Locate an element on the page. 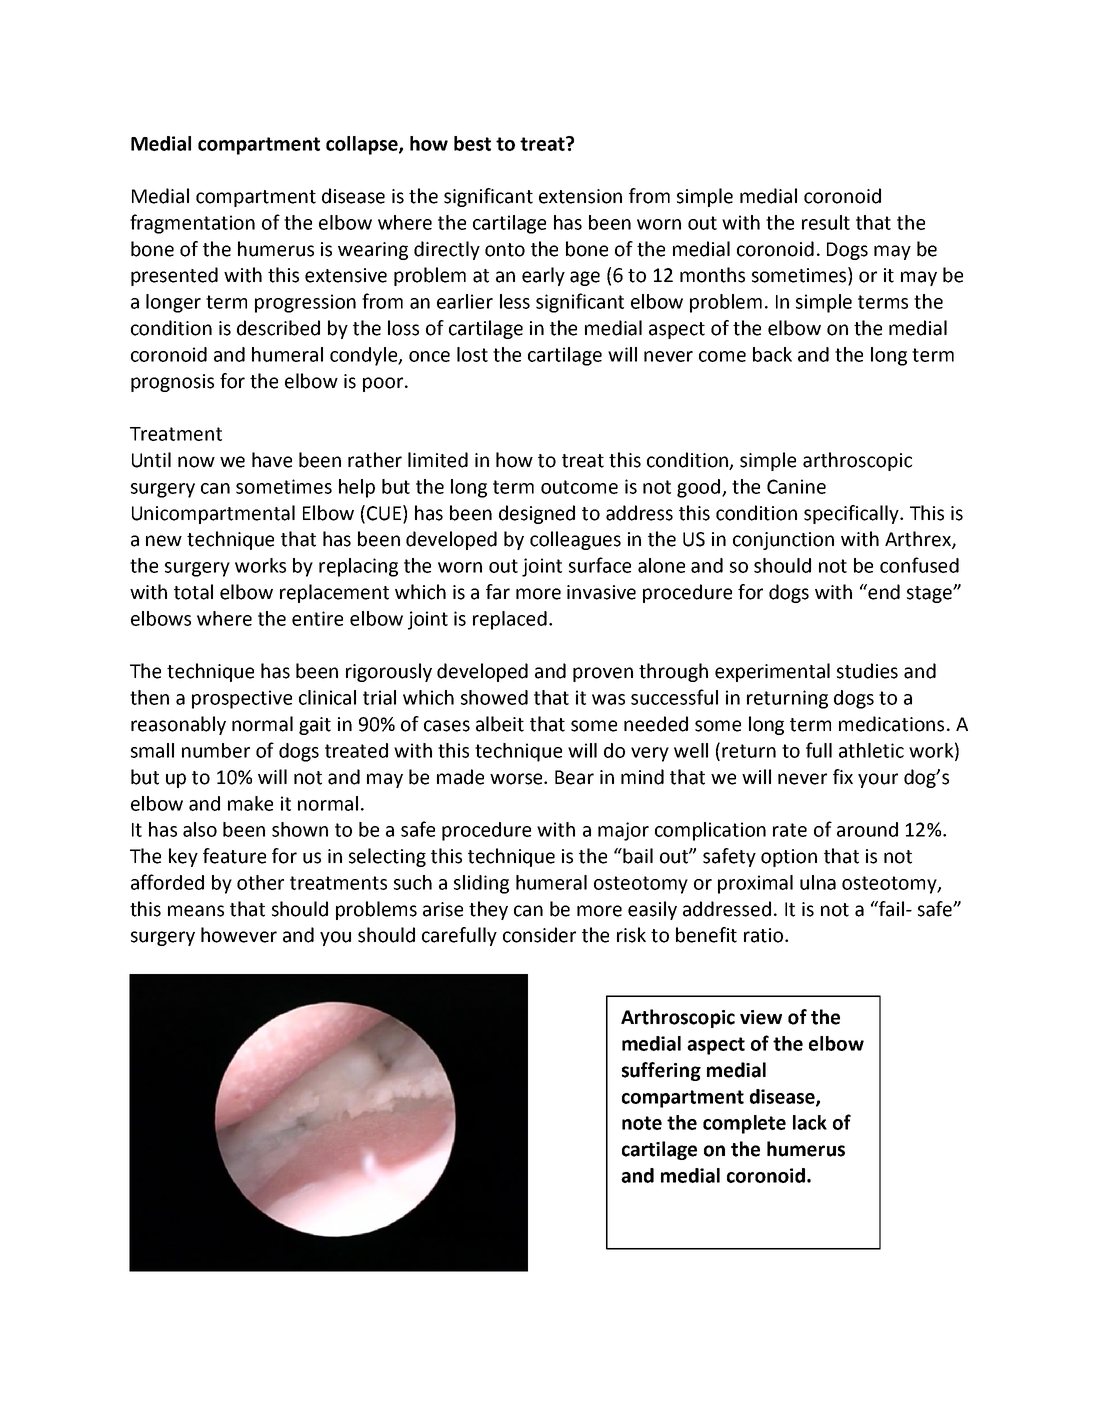  extension is located at coordinates (580, 196).
